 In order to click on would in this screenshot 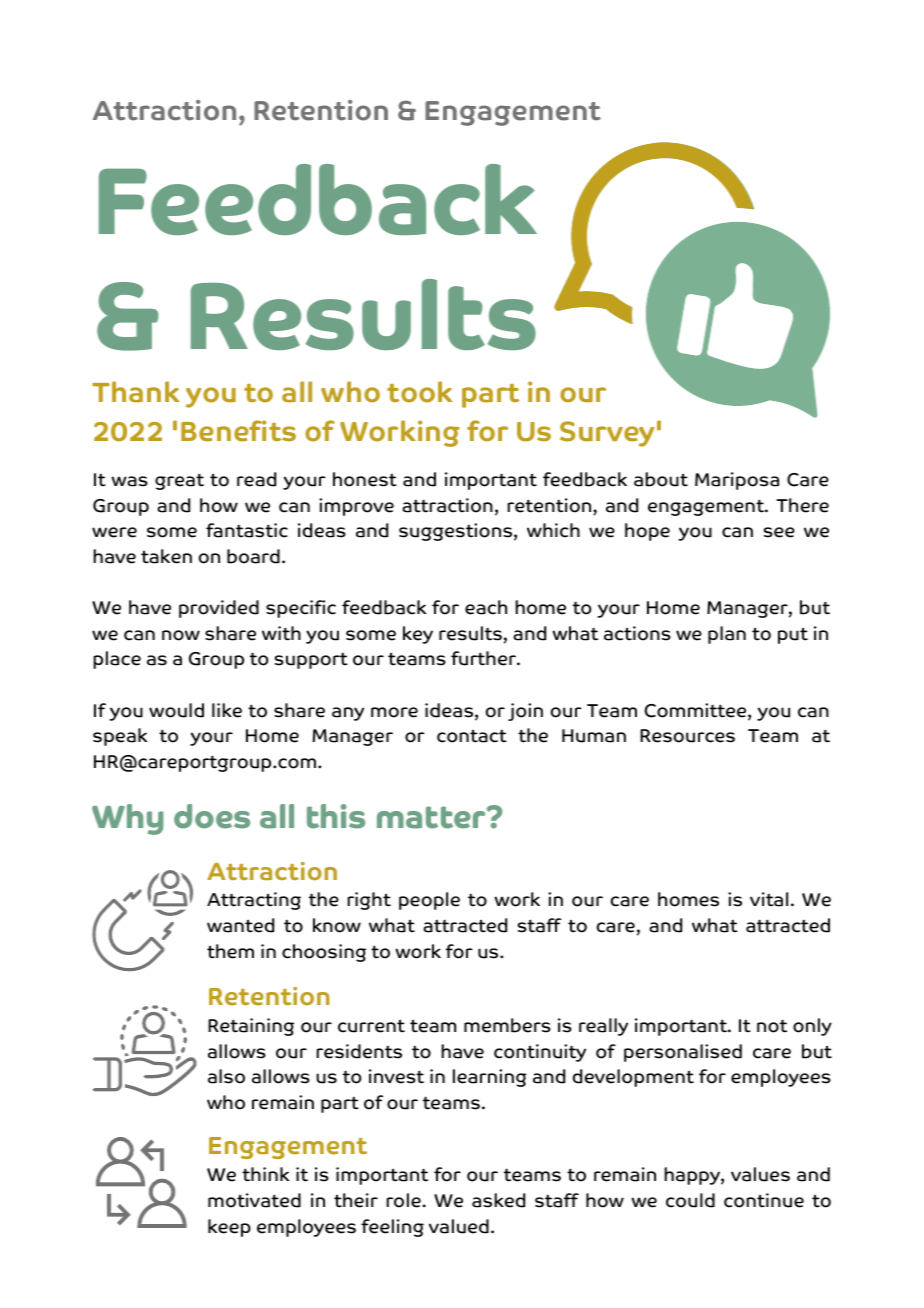, I will do `click(176, 710)`.
